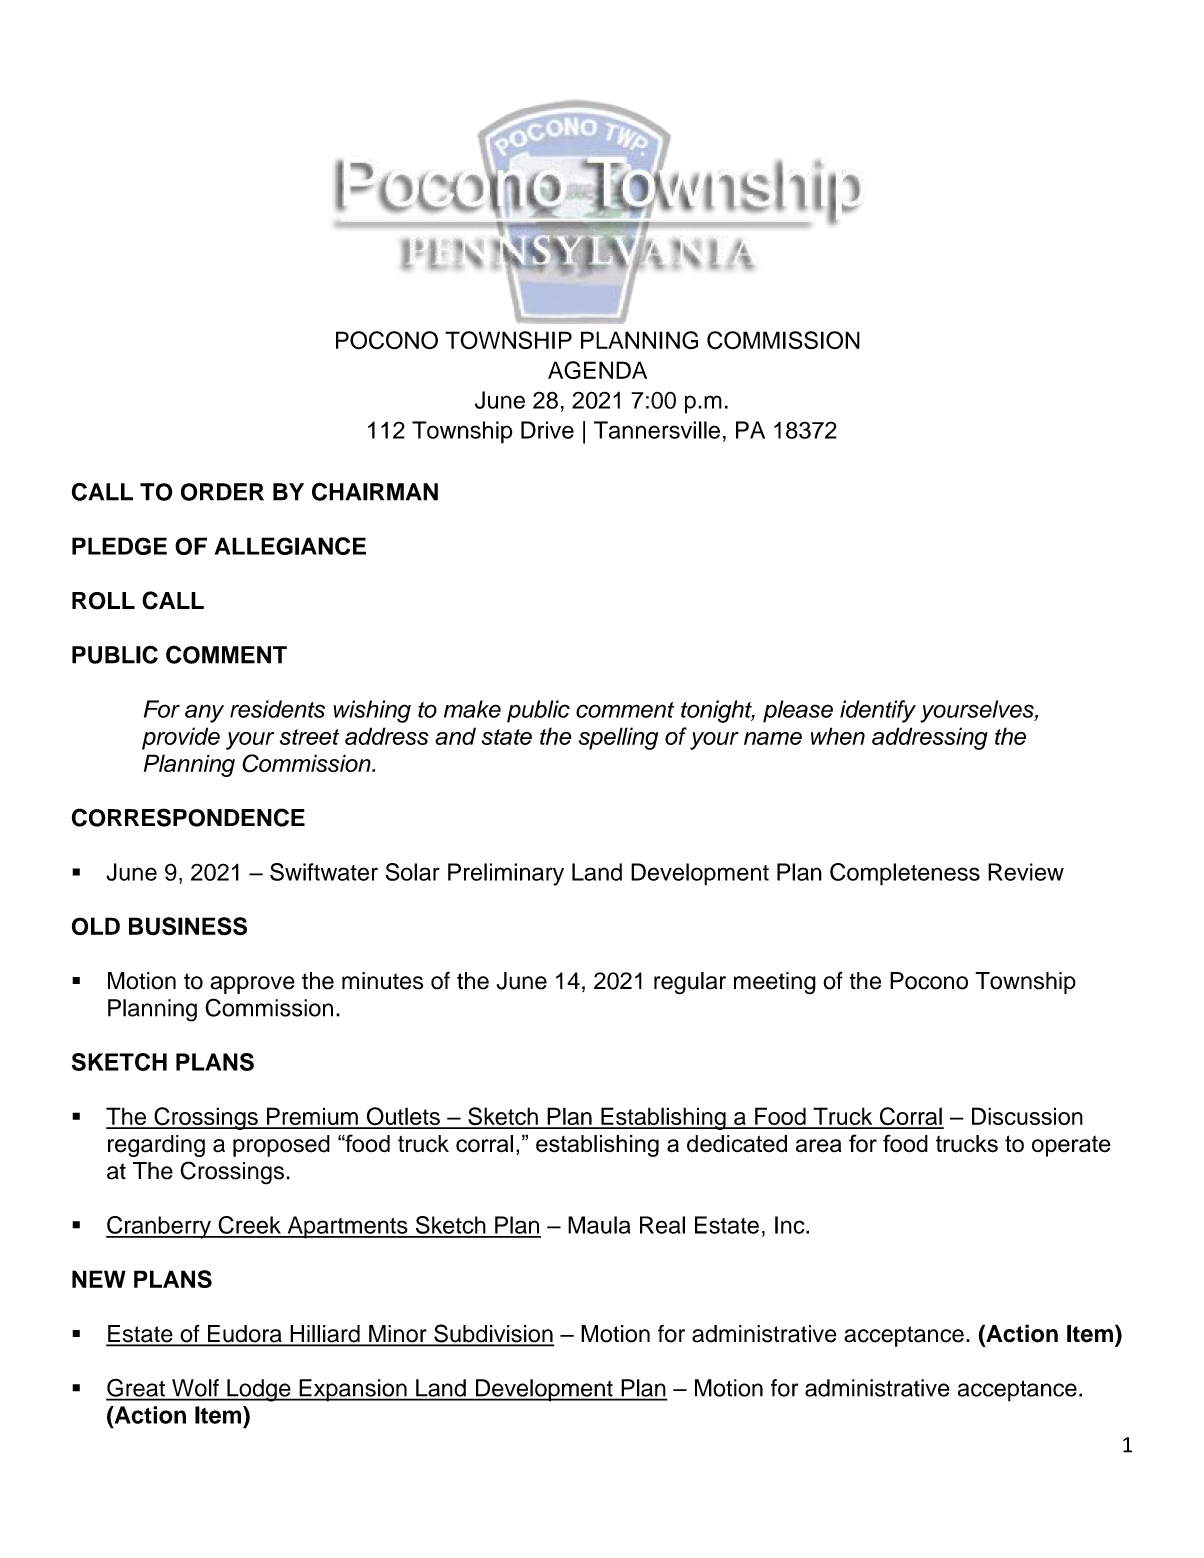 This screenshot has height=1558, width=1204. What do you see at coordinates (245, 1335) in the screenshot?
I see `Eudora` at bounding box center [245, 1335].
